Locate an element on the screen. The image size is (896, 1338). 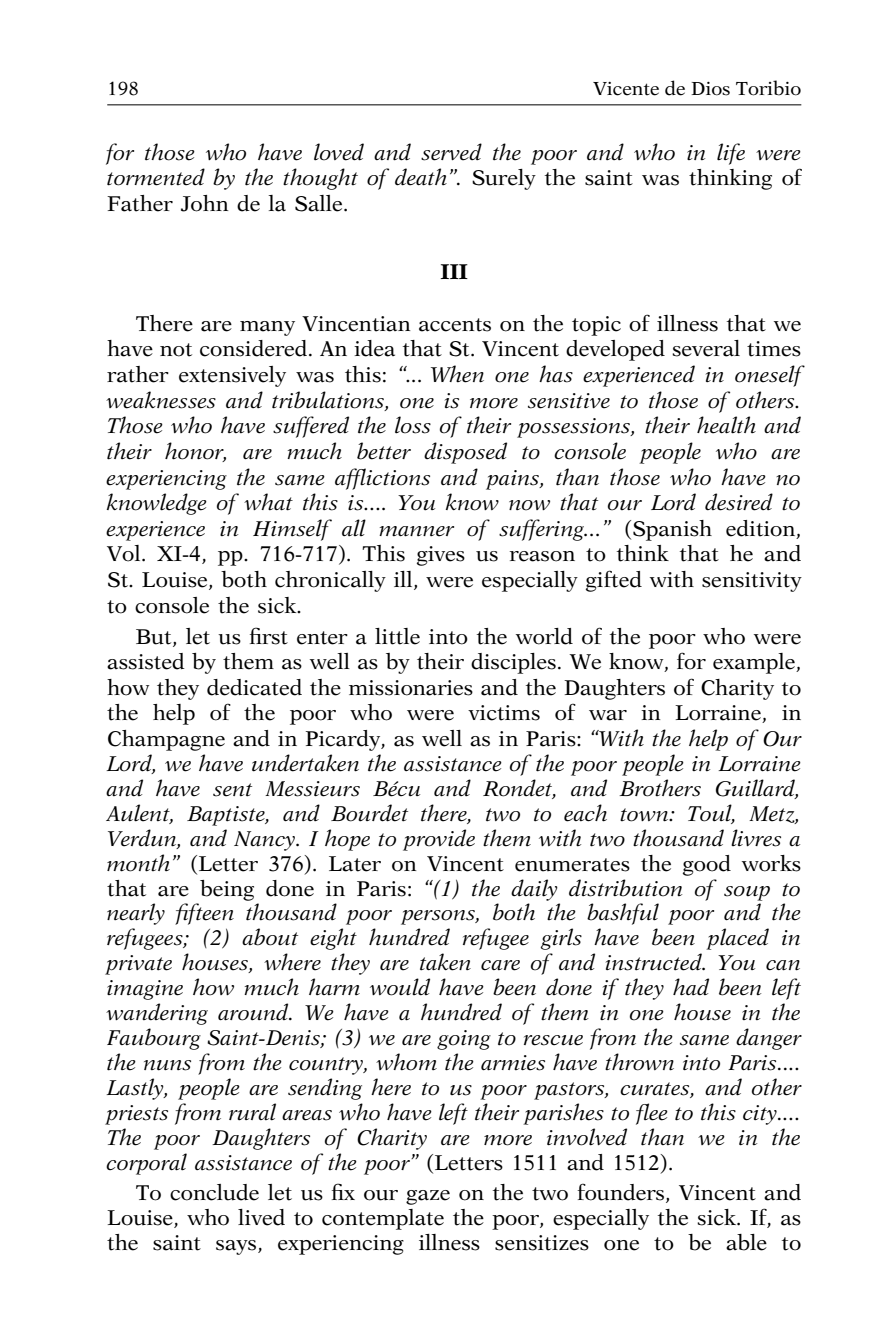
Dios is located at coordinates (710, 89).
